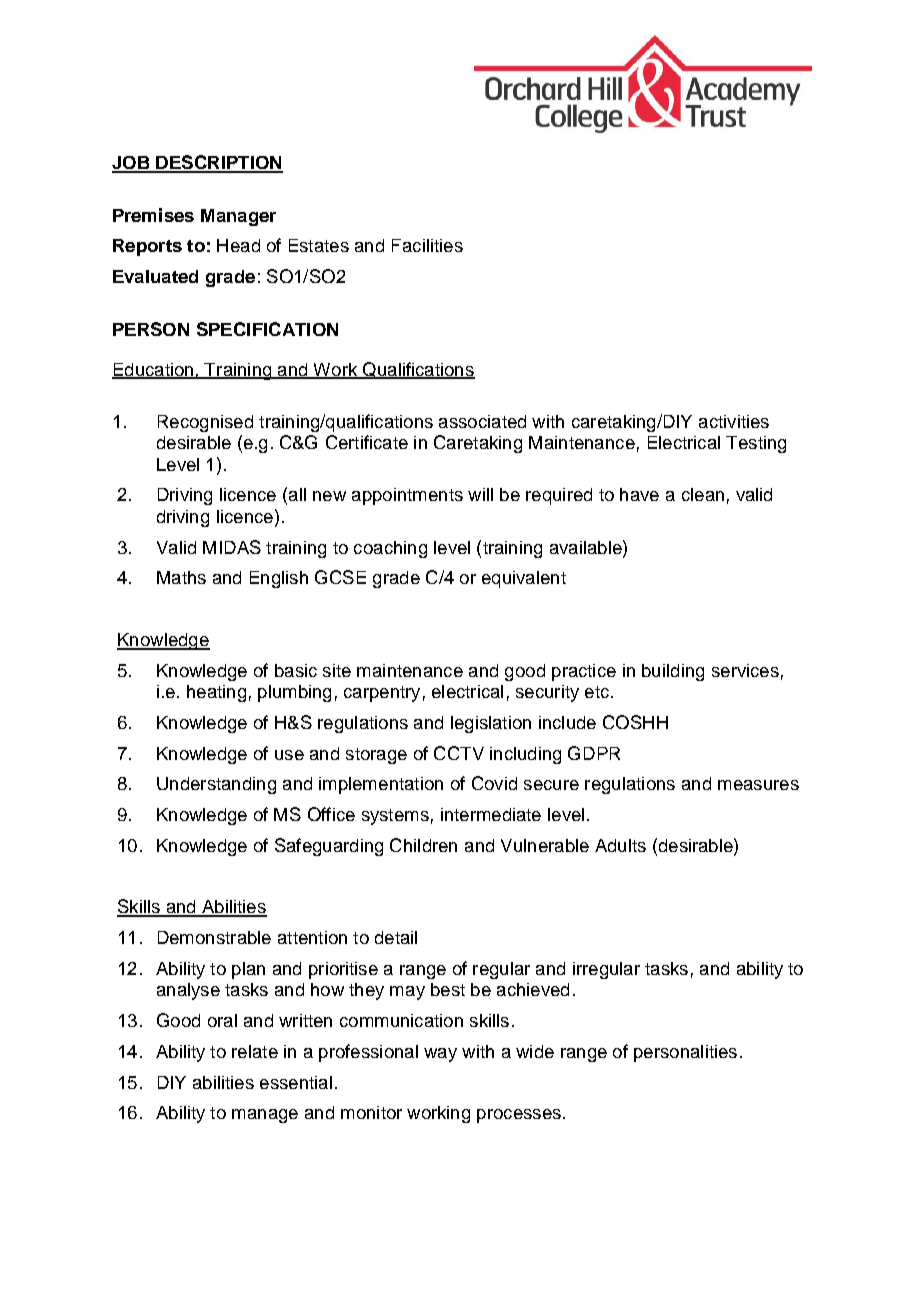  What do you see at coordinates (734, 421) in the image?
I see `activities` at bounding box center [734, 421].
